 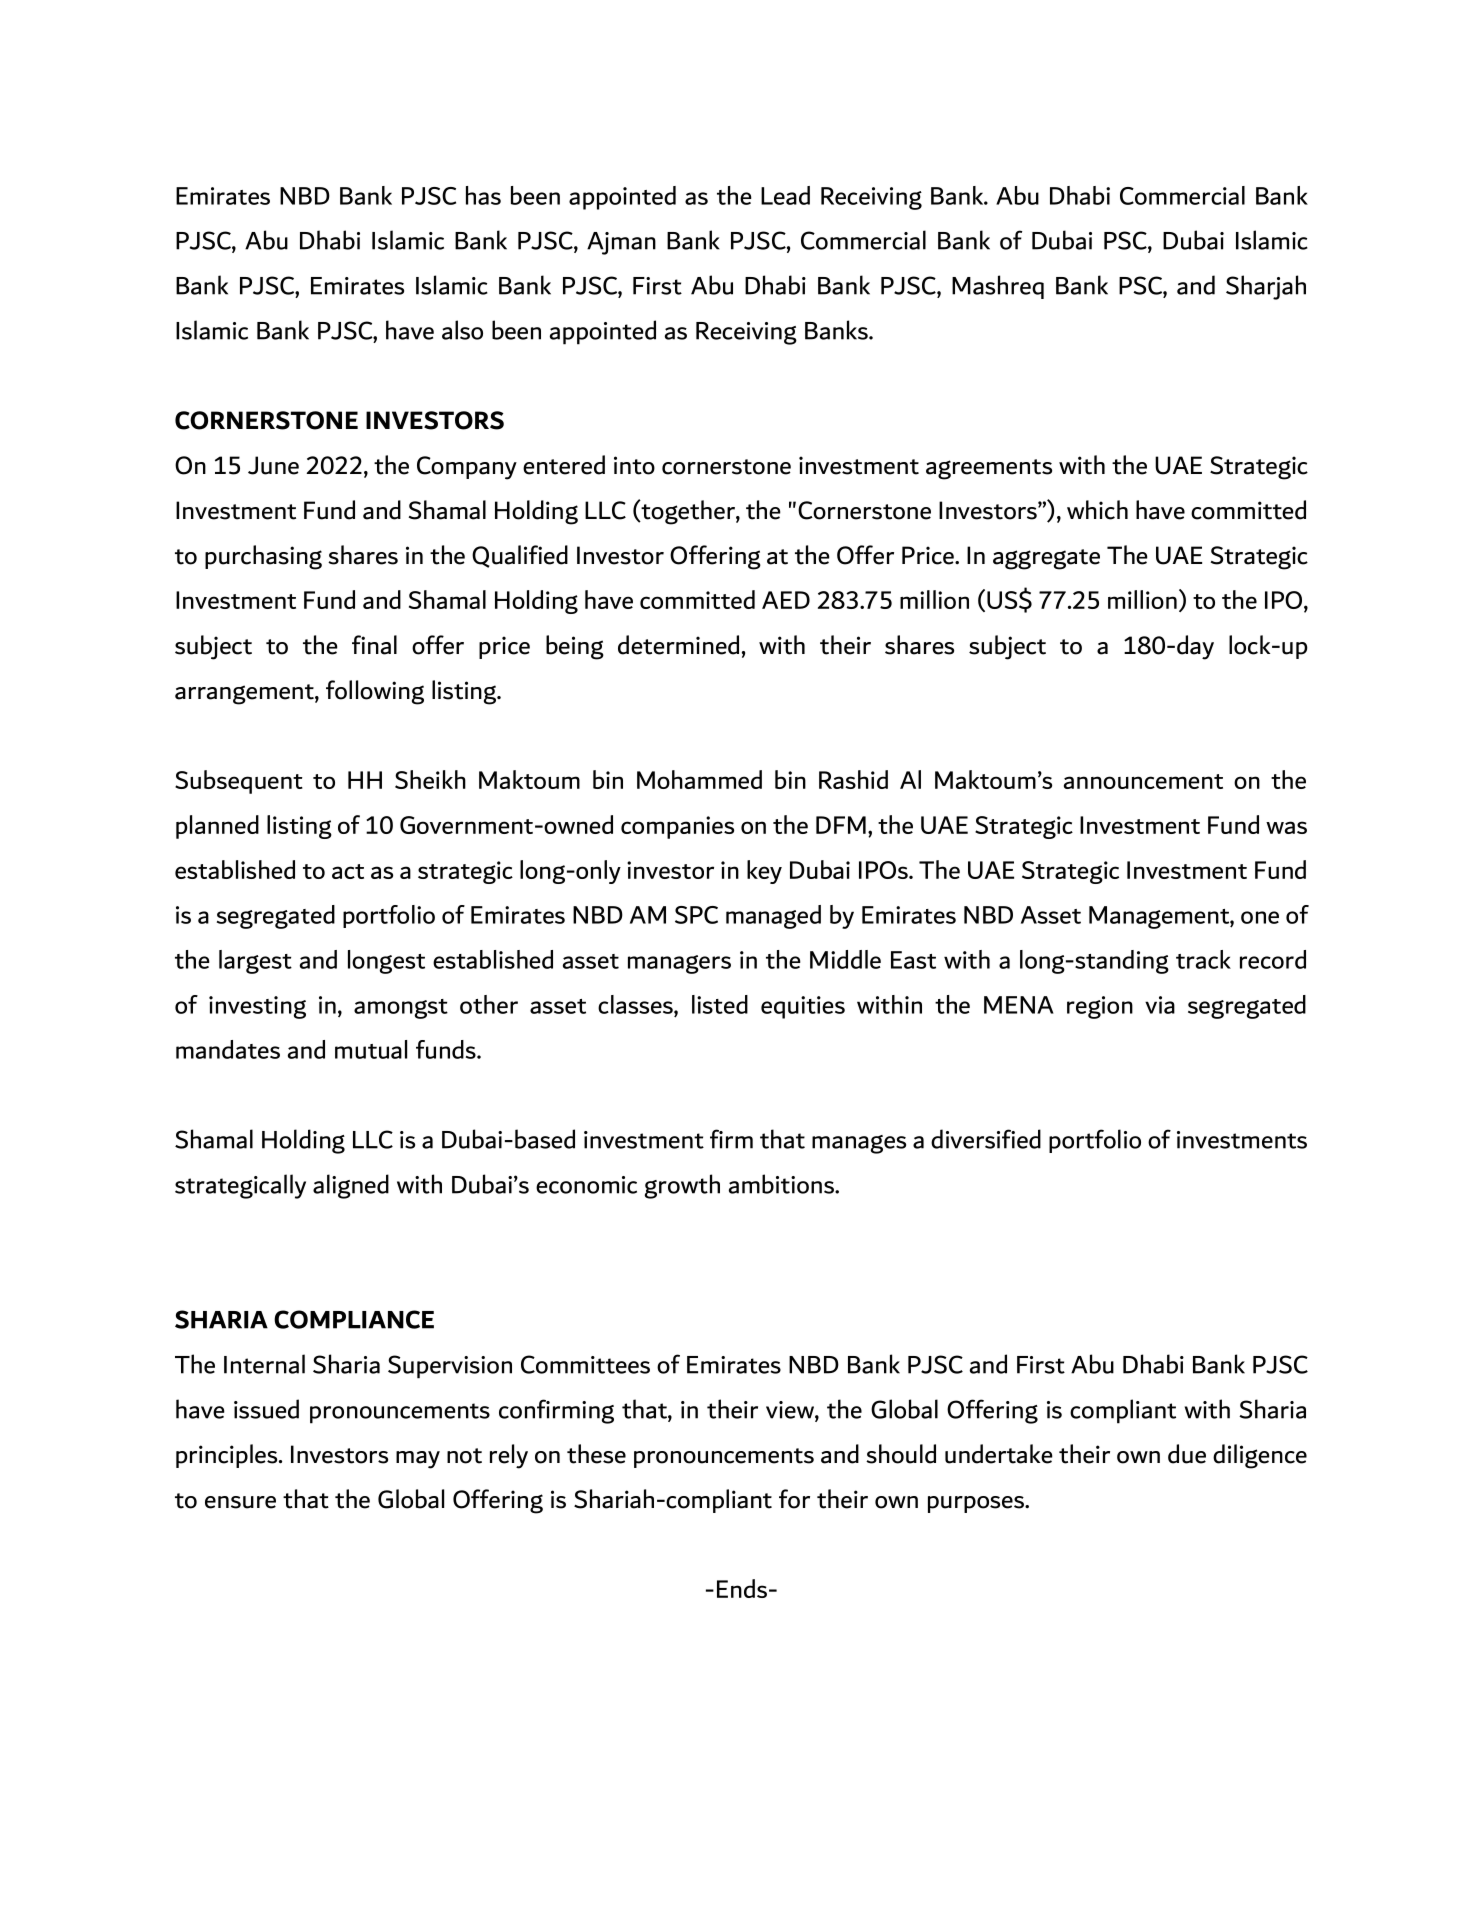 What do you see at coordinates (785, 195) in the page?
I see `Lead` at bounding box center [785, 195].
